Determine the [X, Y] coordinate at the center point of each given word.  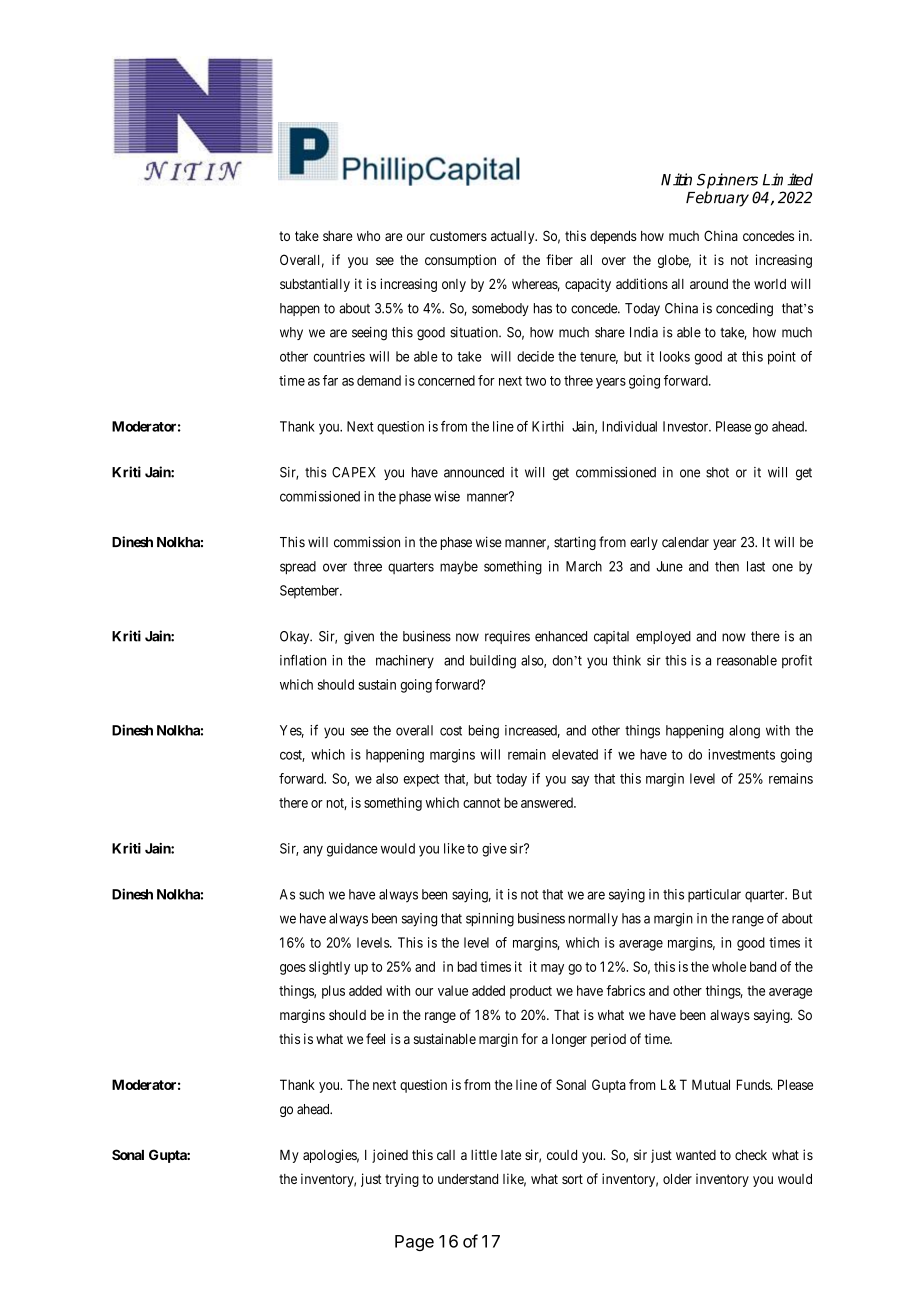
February [717, 199]
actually [514, 237]
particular [714, 895]
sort [572, 1179]
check [751, 1155]
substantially [315, 285]
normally [593, 920]
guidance [352, 850]
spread [298, 568]
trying [402, 1180]
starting [575, 543]
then [727, 566]
